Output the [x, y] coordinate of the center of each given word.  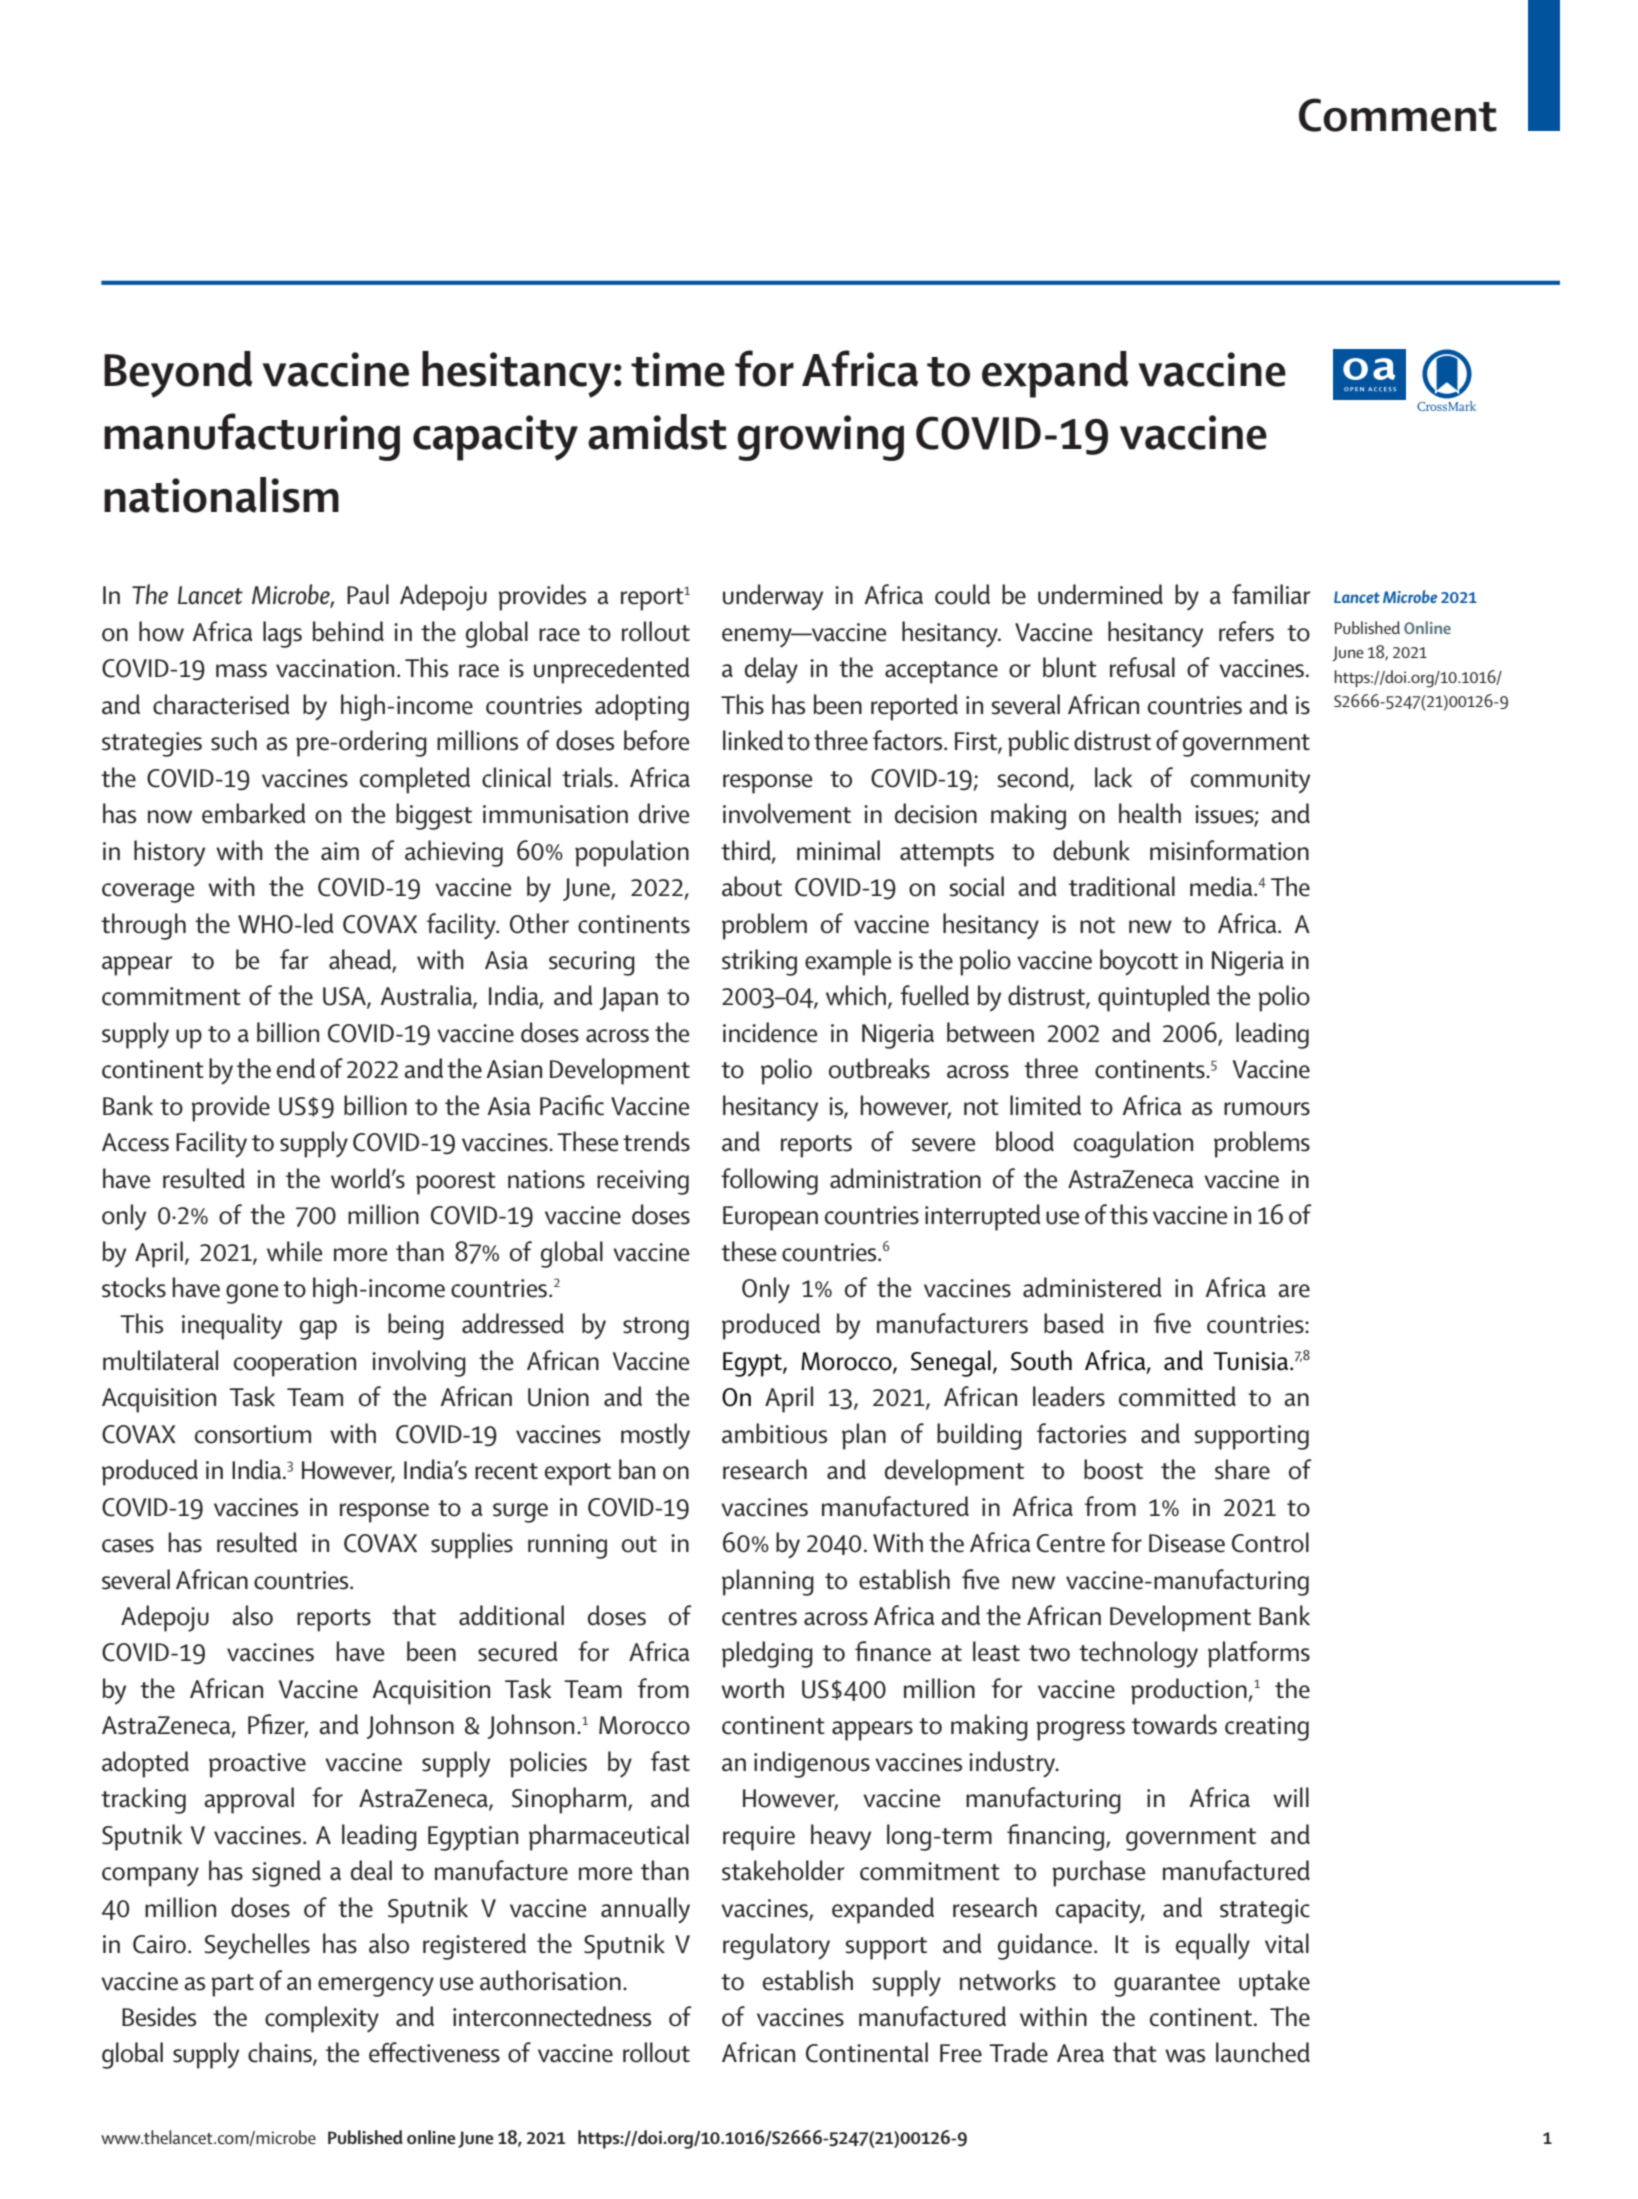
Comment [1398, 115]
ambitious [774, 1433]
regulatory [776, 1946]
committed [1177, 1396]
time [678, 369]
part [233, 1985]
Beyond [178, 374]
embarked [254, 813]
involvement [787, 813]
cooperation [295, 1364]
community [1250, 781]
